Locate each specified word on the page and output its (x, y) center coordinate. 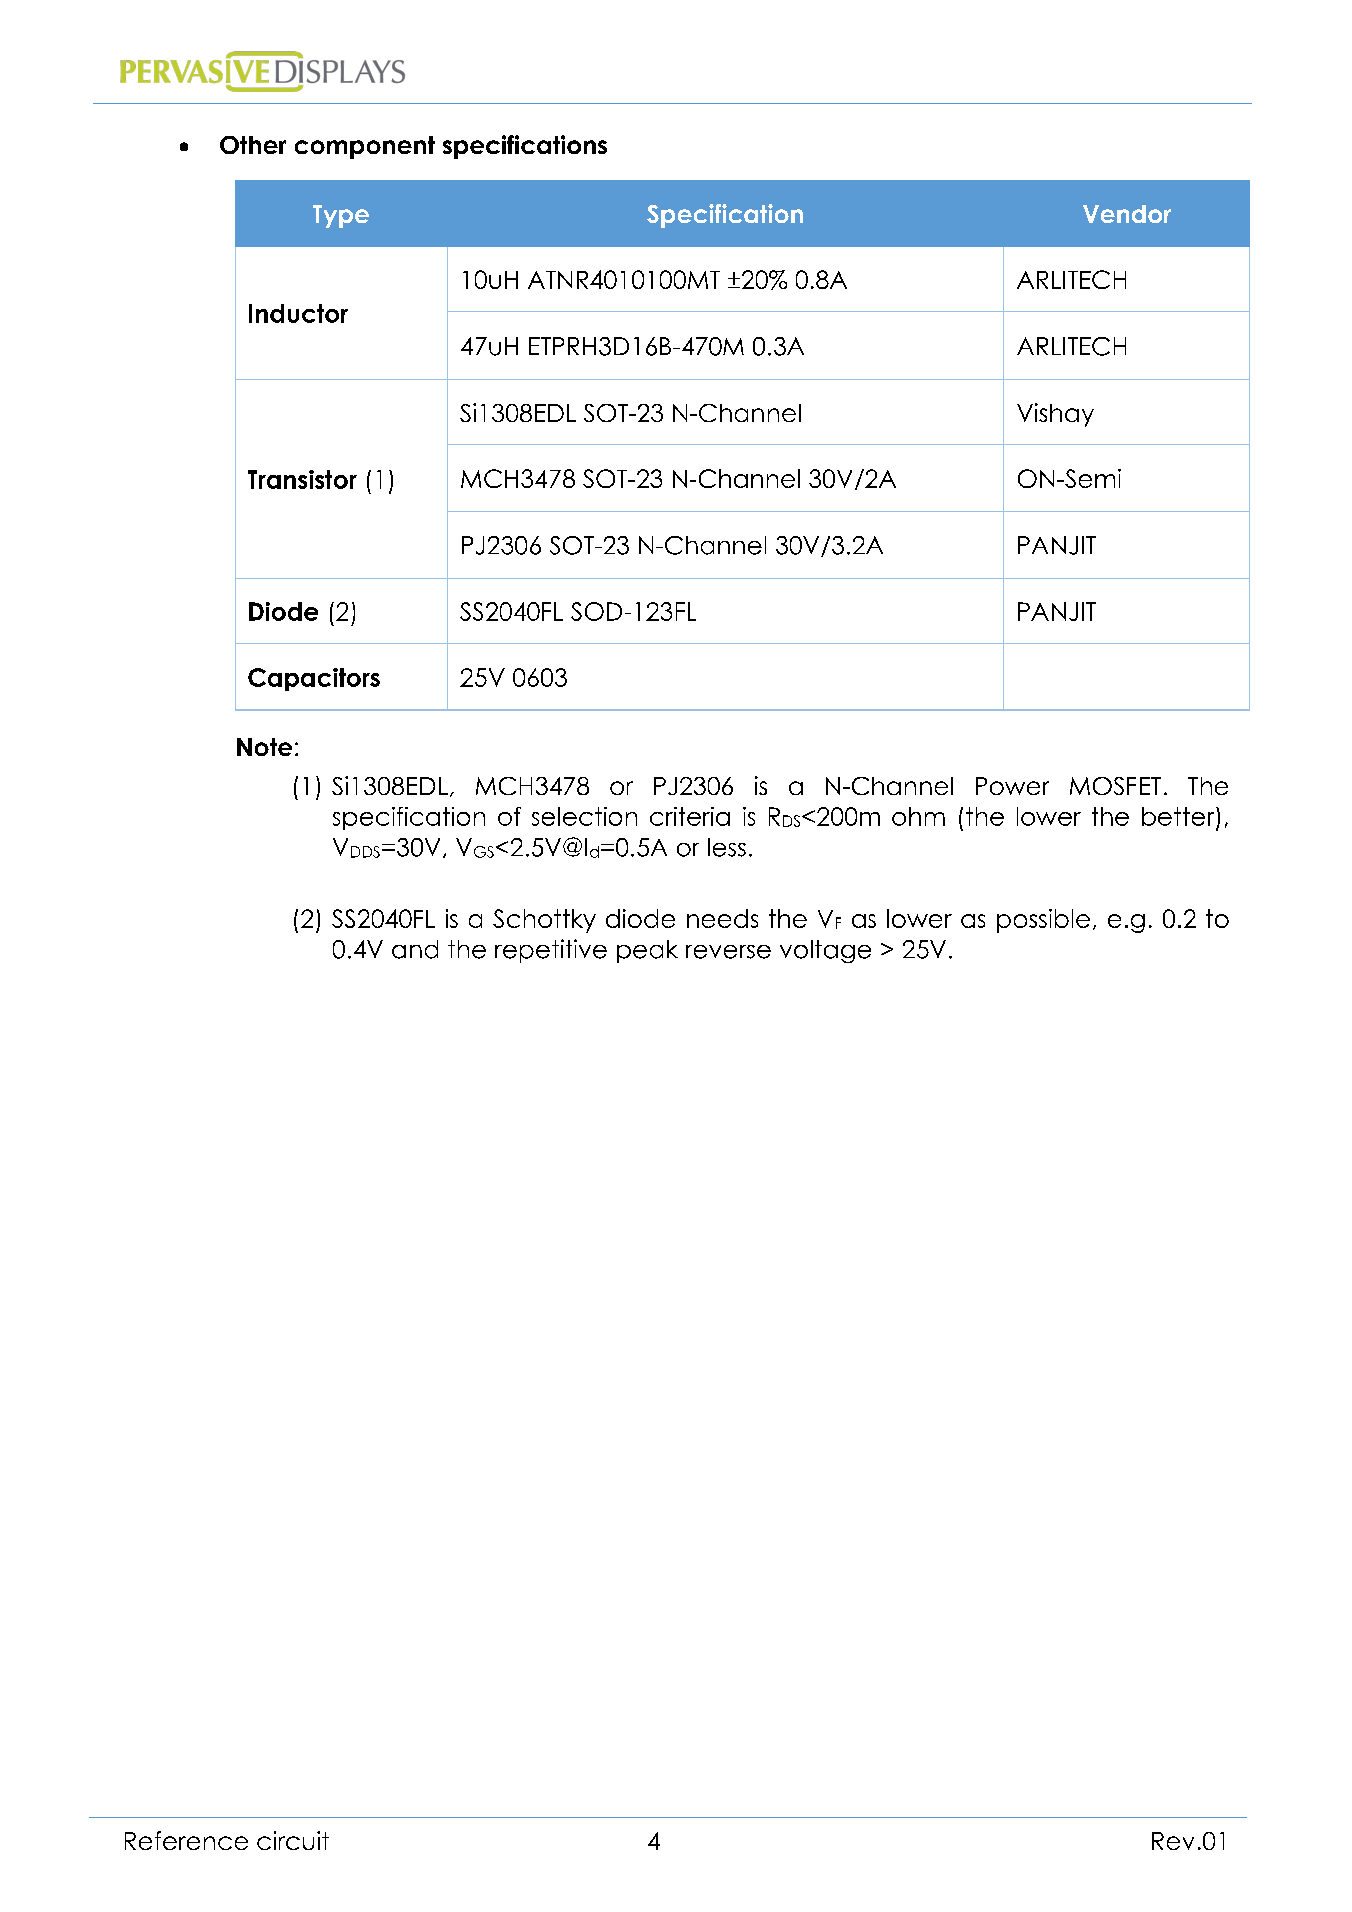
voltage (825, 951)
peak (647, 951)
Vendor (1127, 214)
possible (1043, 921)
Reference (186, 1840)
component (365, 147)
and (415, 949)
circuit (293, 1840)
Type (341, 216)
